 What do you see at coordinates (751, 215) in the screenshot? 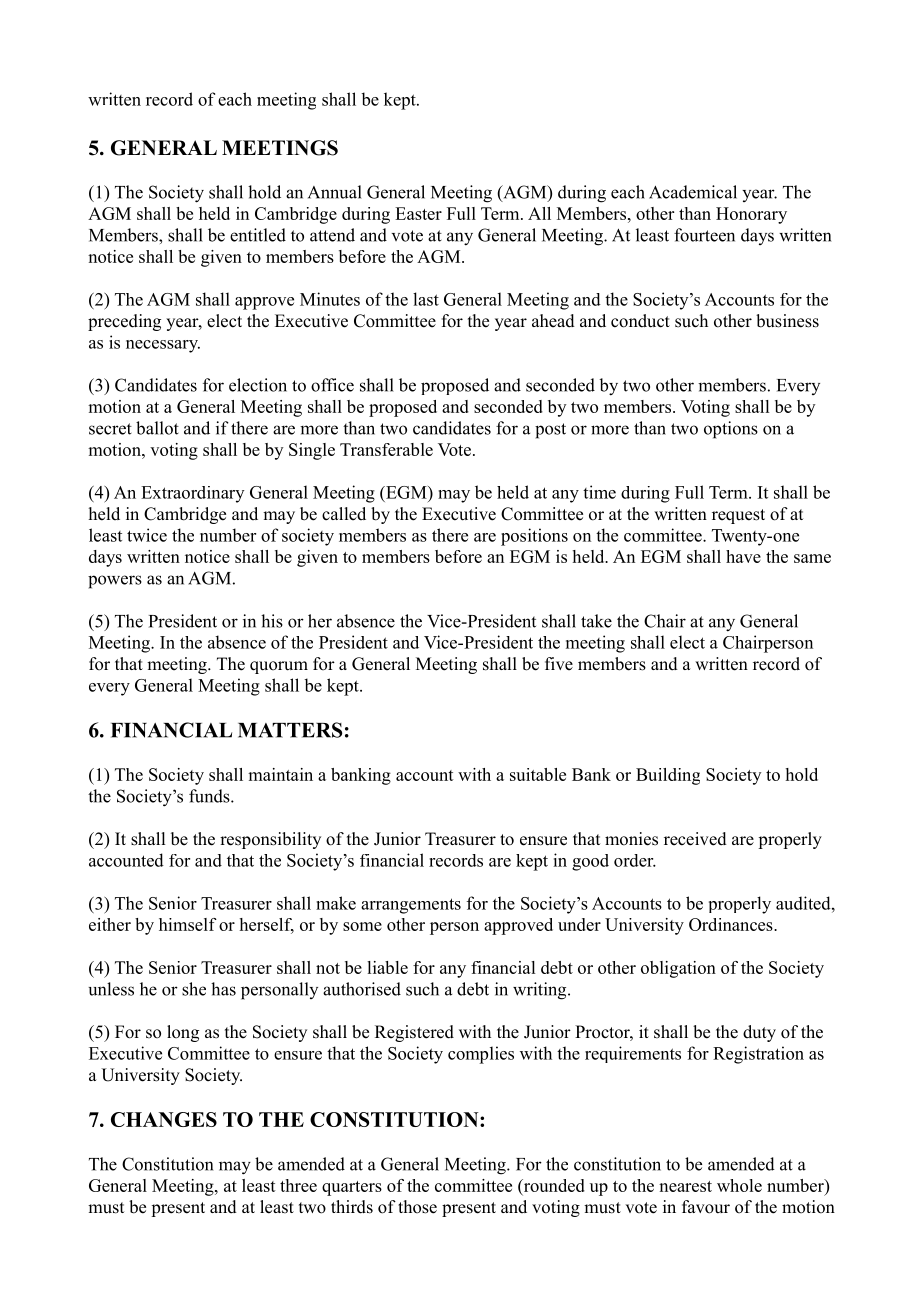
I see `Honorary` at bounding box center [751, 215].
